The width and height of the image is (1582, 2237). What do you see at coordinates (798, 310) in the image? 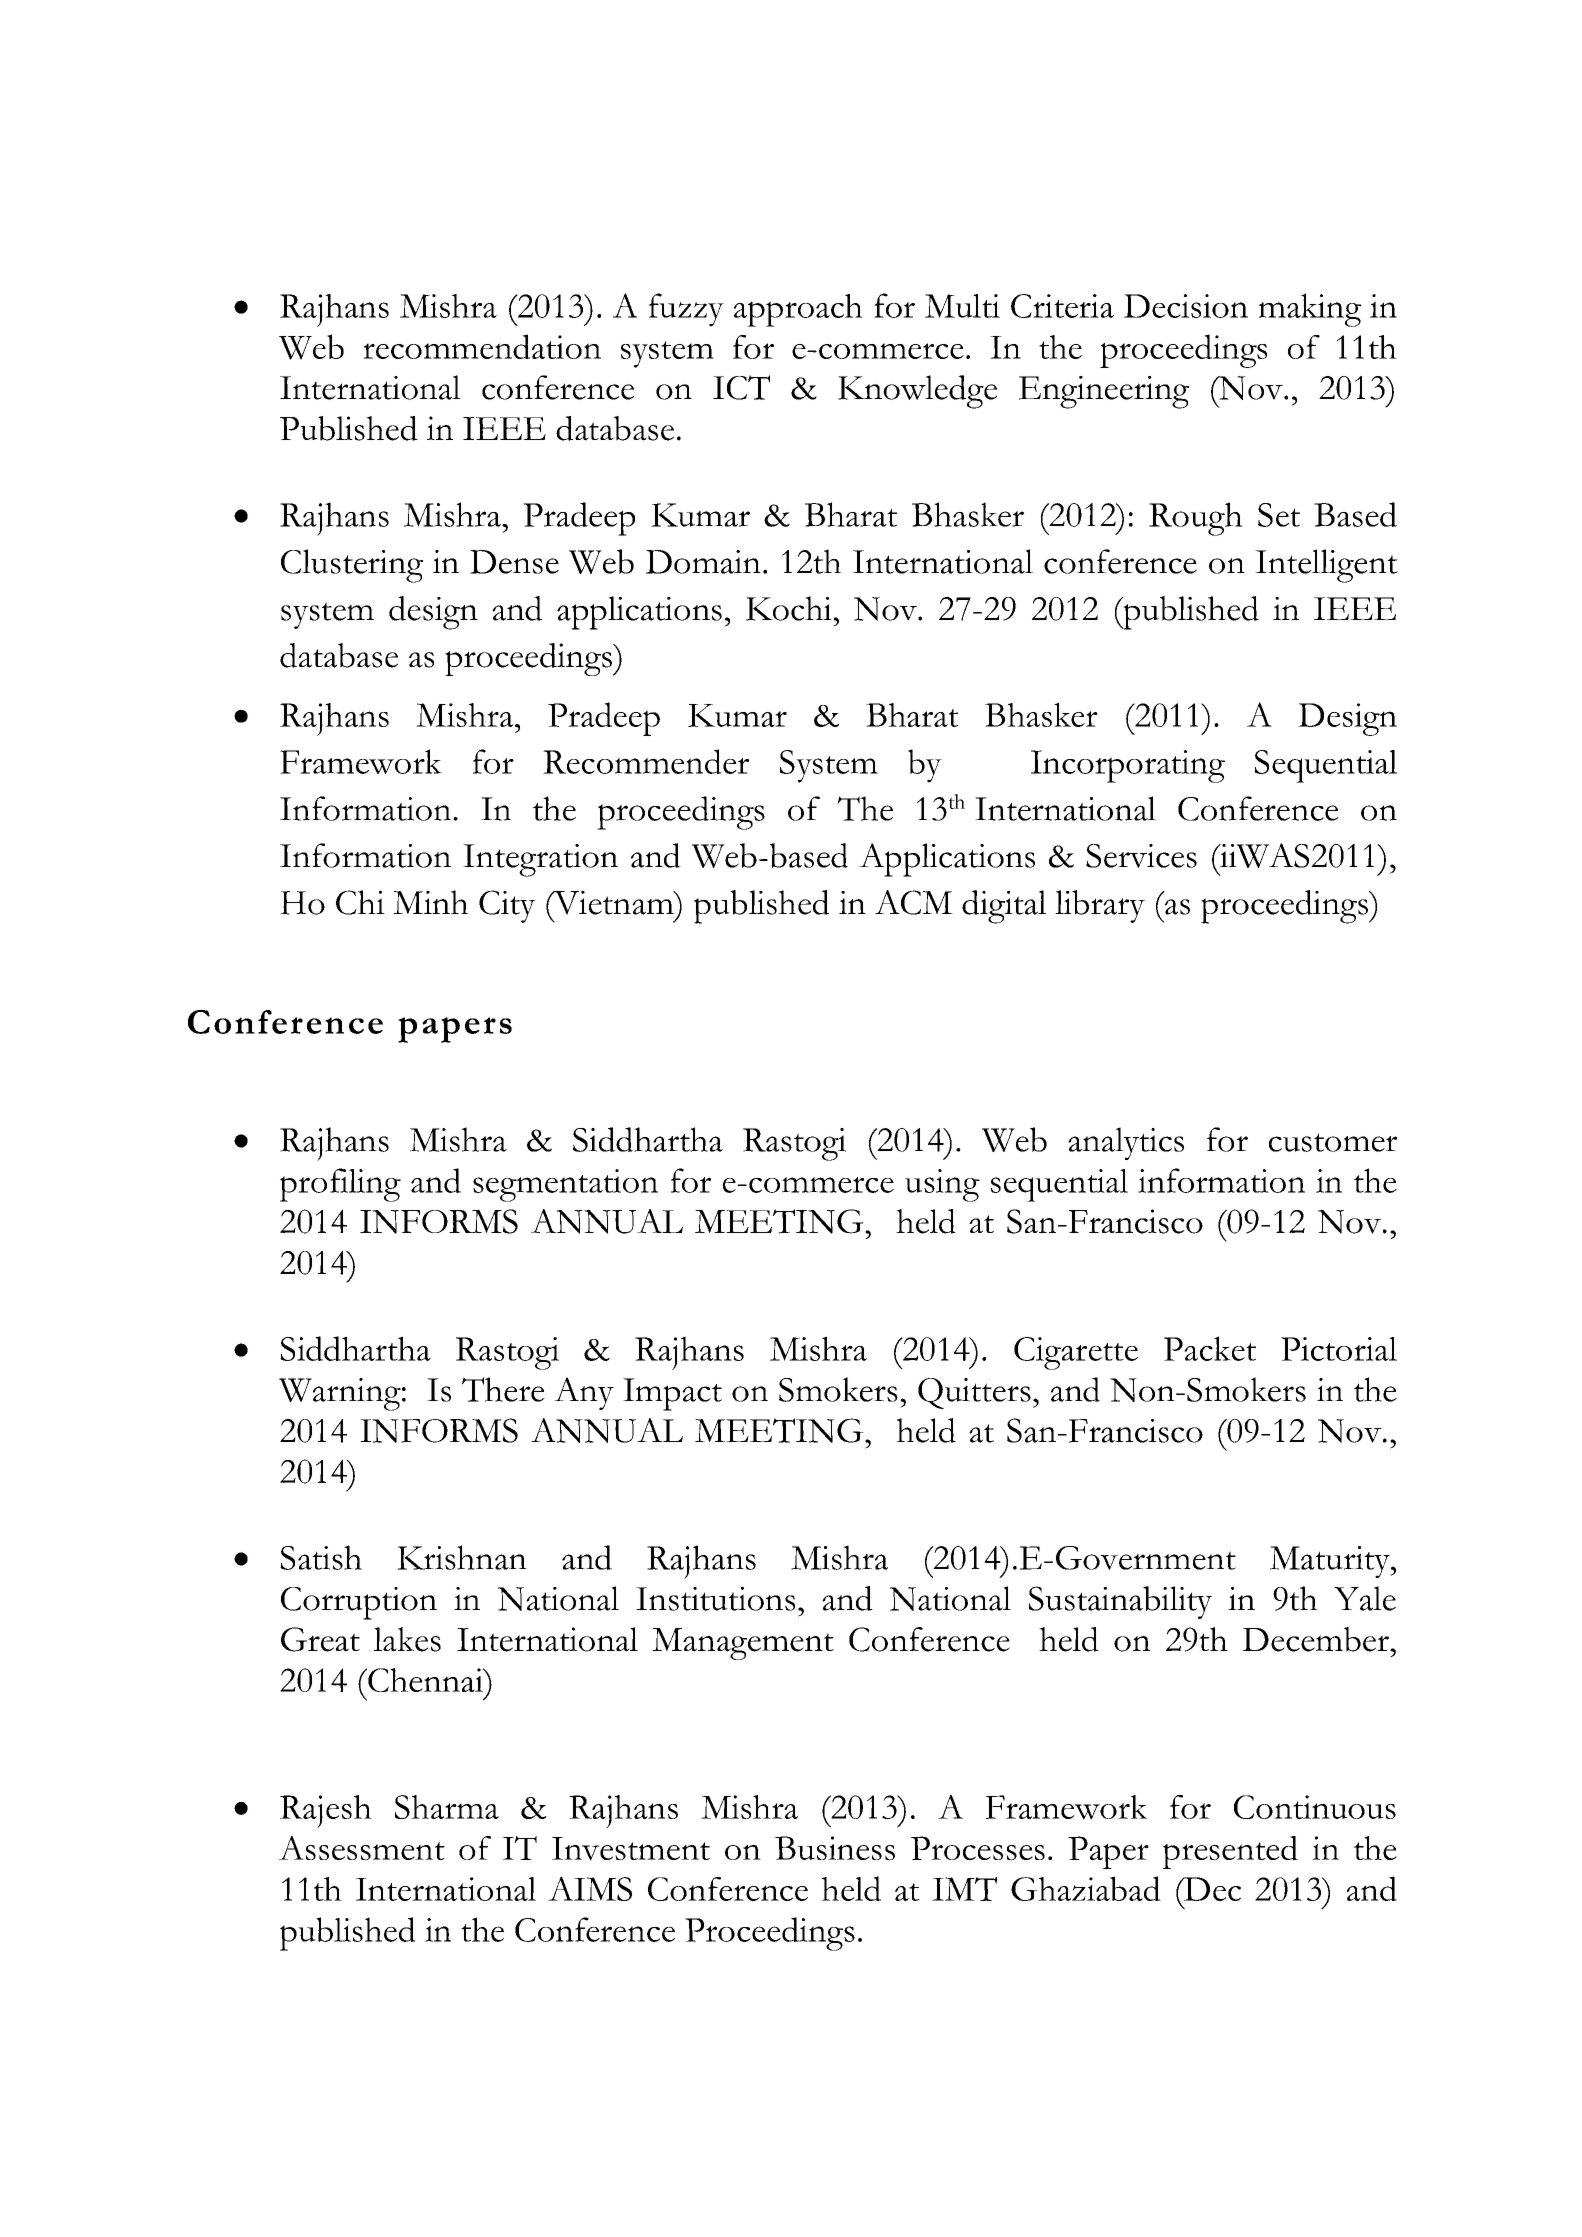
I see `approach` at bounding box center [798, 310].
